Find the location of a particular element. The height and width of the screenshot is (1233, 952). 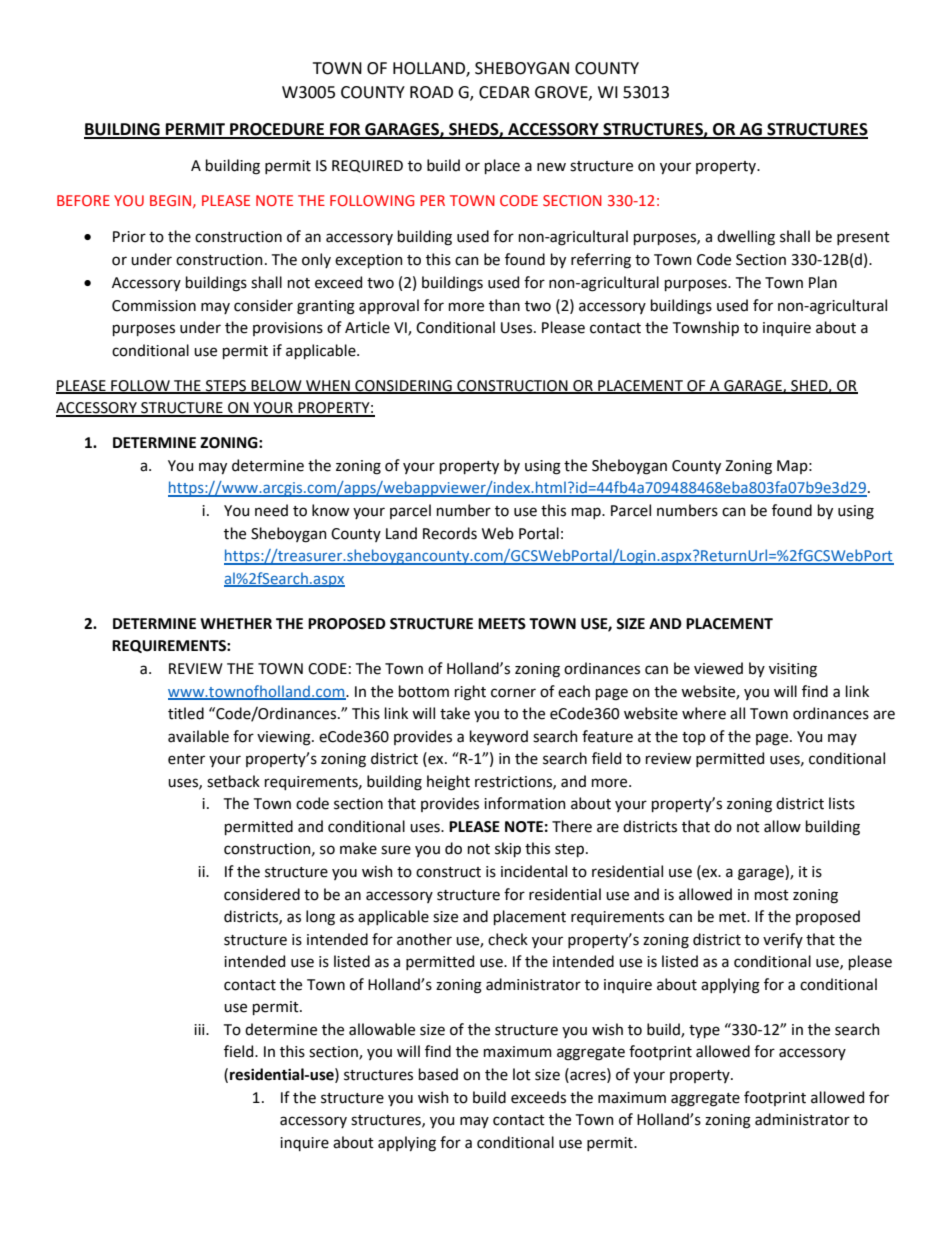

iii is located at coordinates (200, 1029).
